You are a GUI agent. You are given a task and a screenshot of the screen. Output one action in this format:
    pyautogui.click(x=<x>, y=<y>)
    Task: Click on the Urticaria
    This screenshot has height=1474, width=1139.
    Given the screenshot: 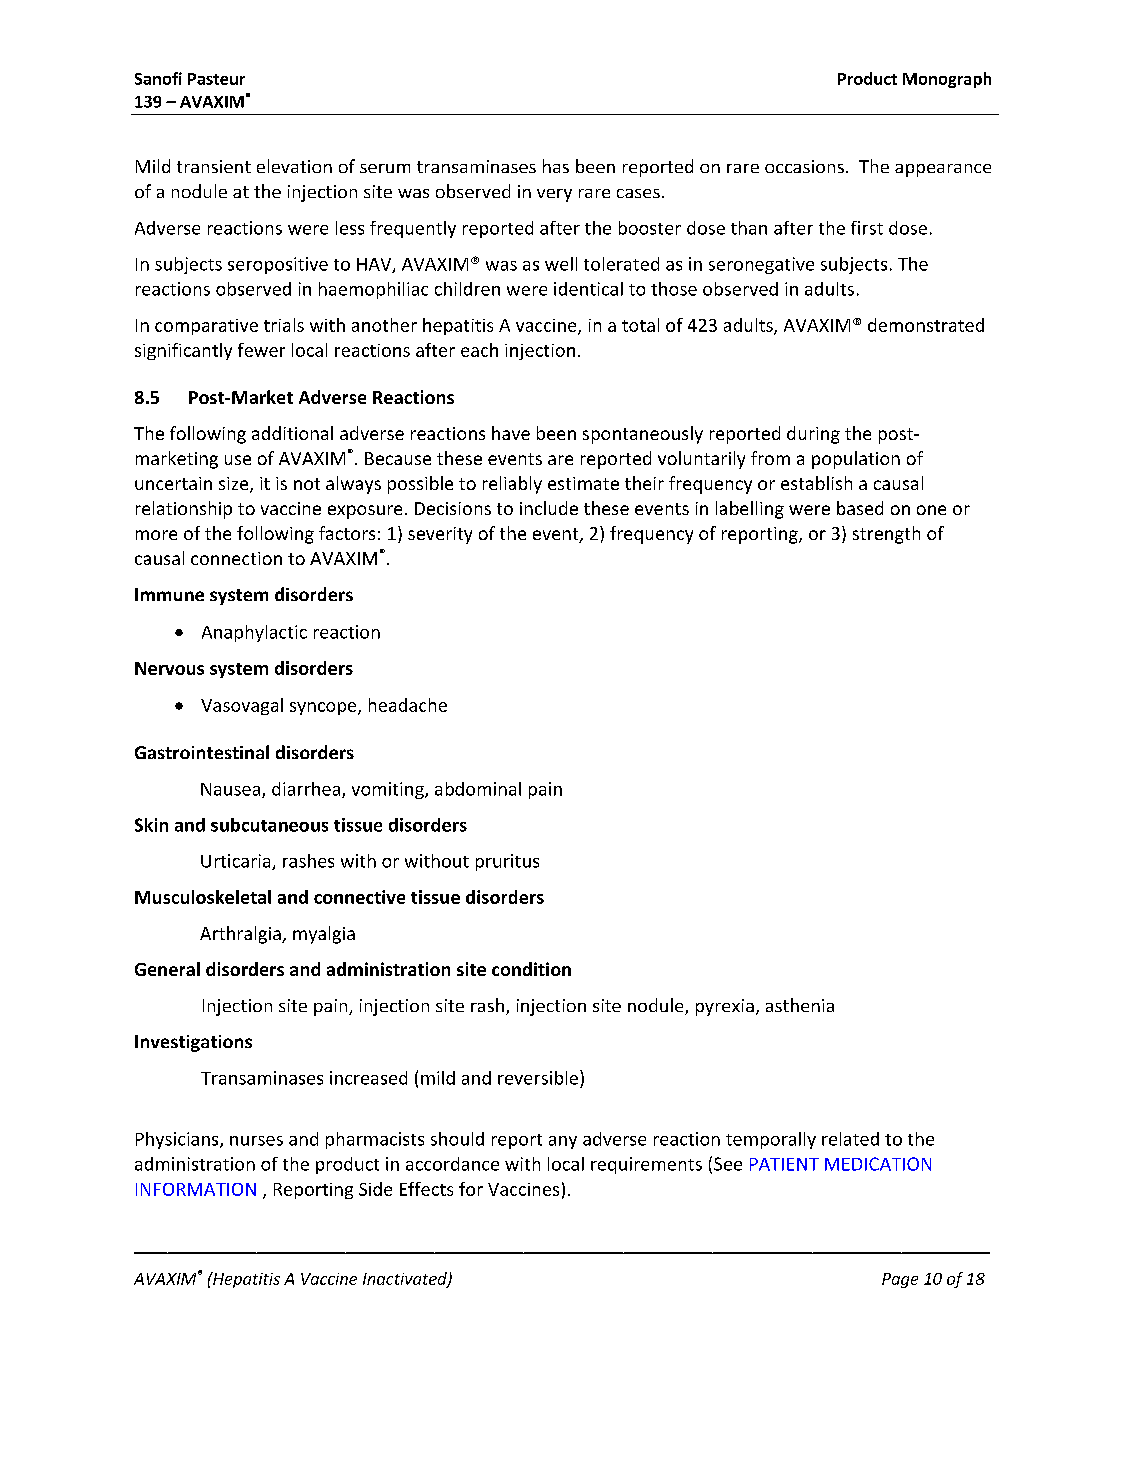 What is the action you would take?
    pyautogui.click(x=237, y=862)
